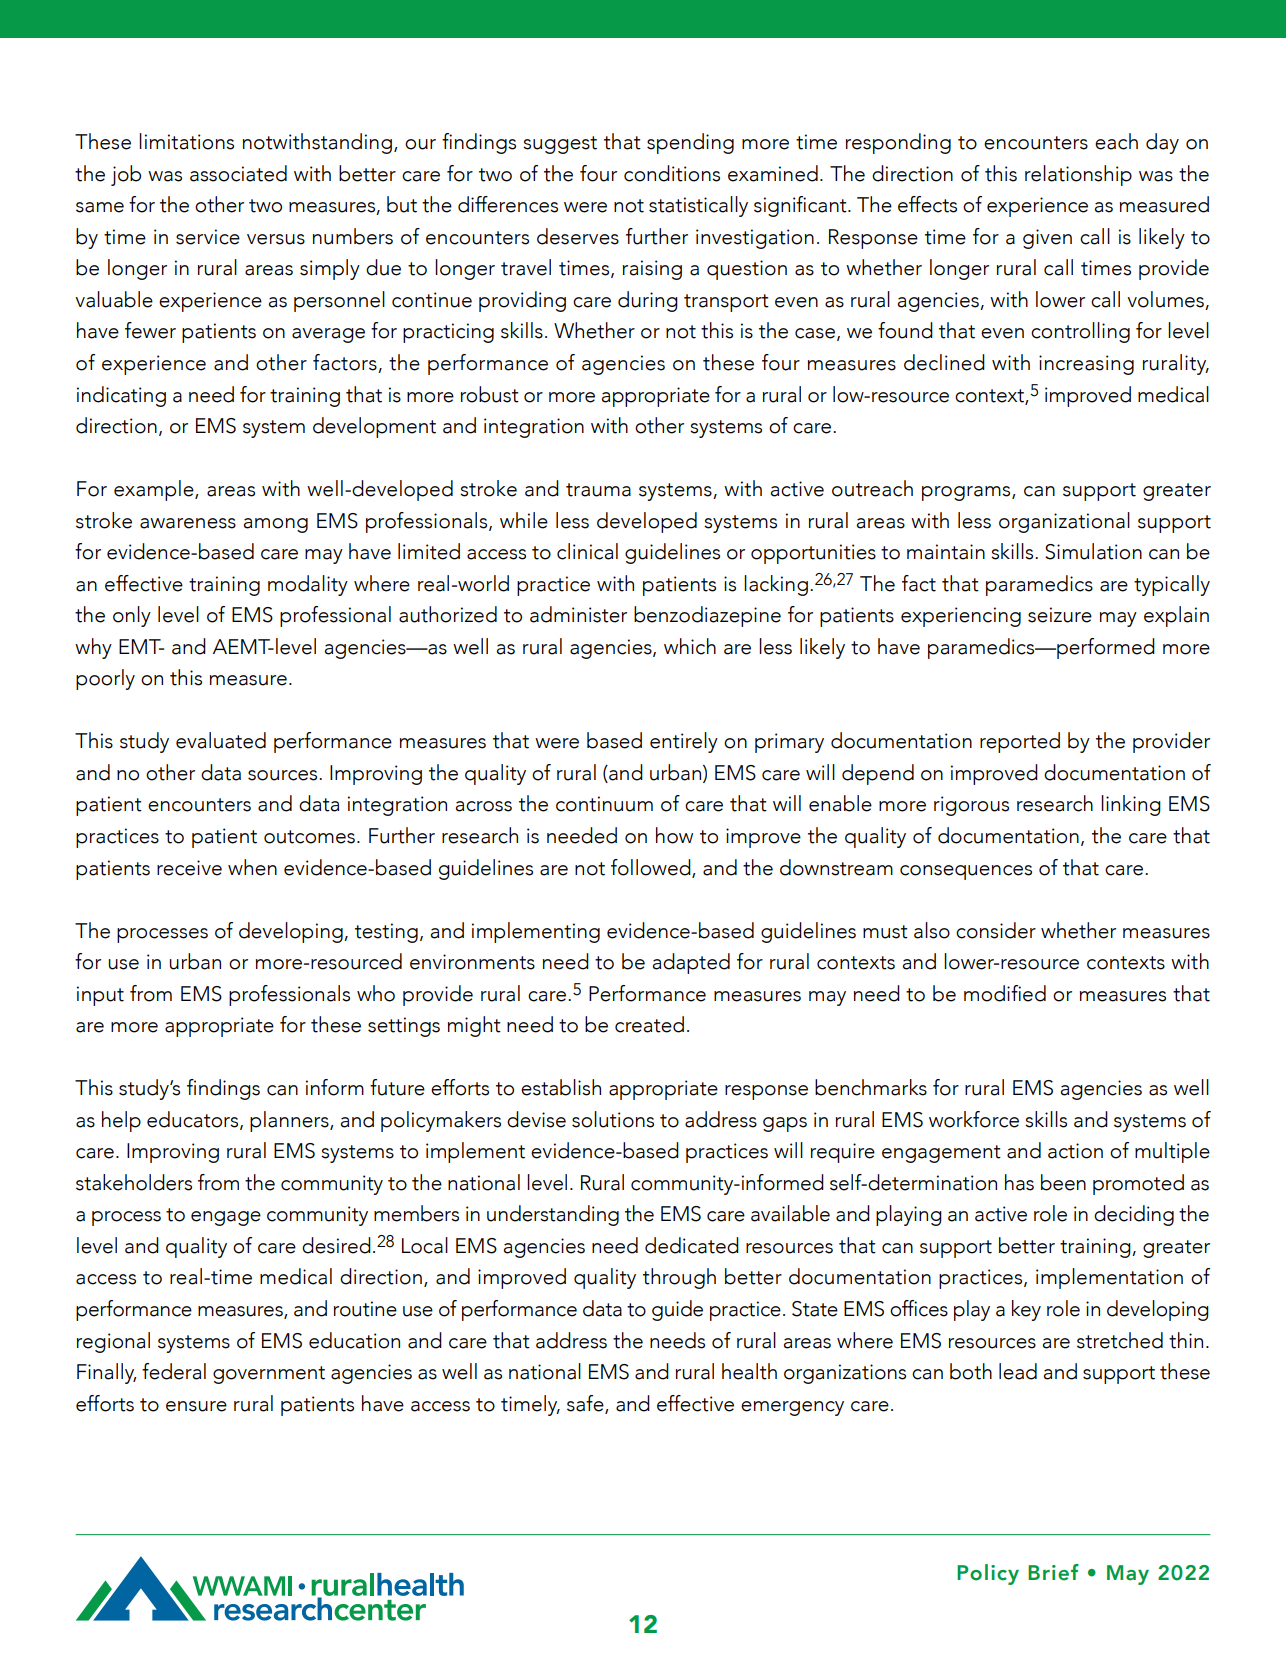  What do you see at coordinates (672, 173) in the screenshot?
I see `conditions` at bounding box center [672, 173].
